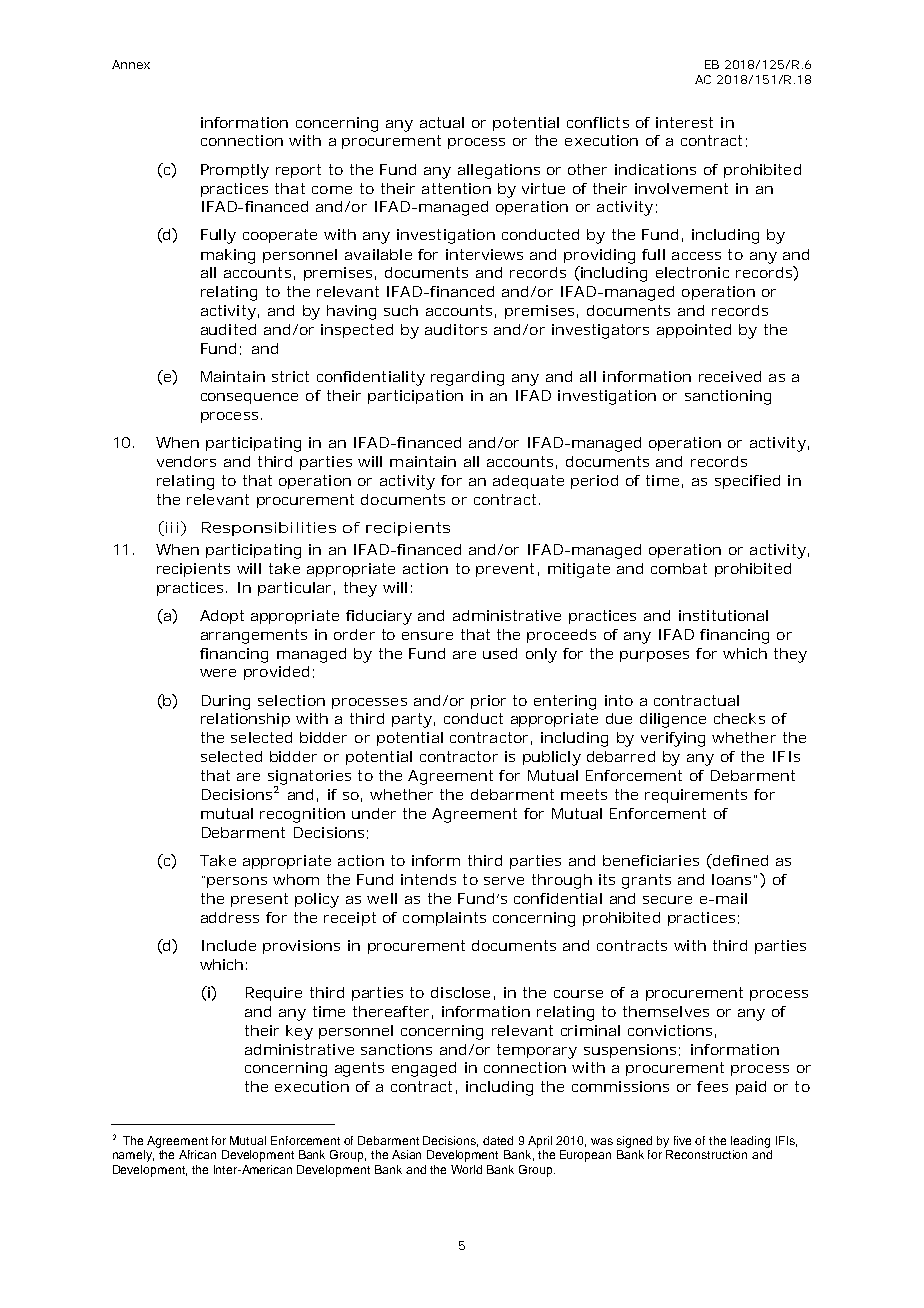 The image size is (924, 1308). Describe the element at coordinates (197, 1154) in the page. I see `African` at that location.
